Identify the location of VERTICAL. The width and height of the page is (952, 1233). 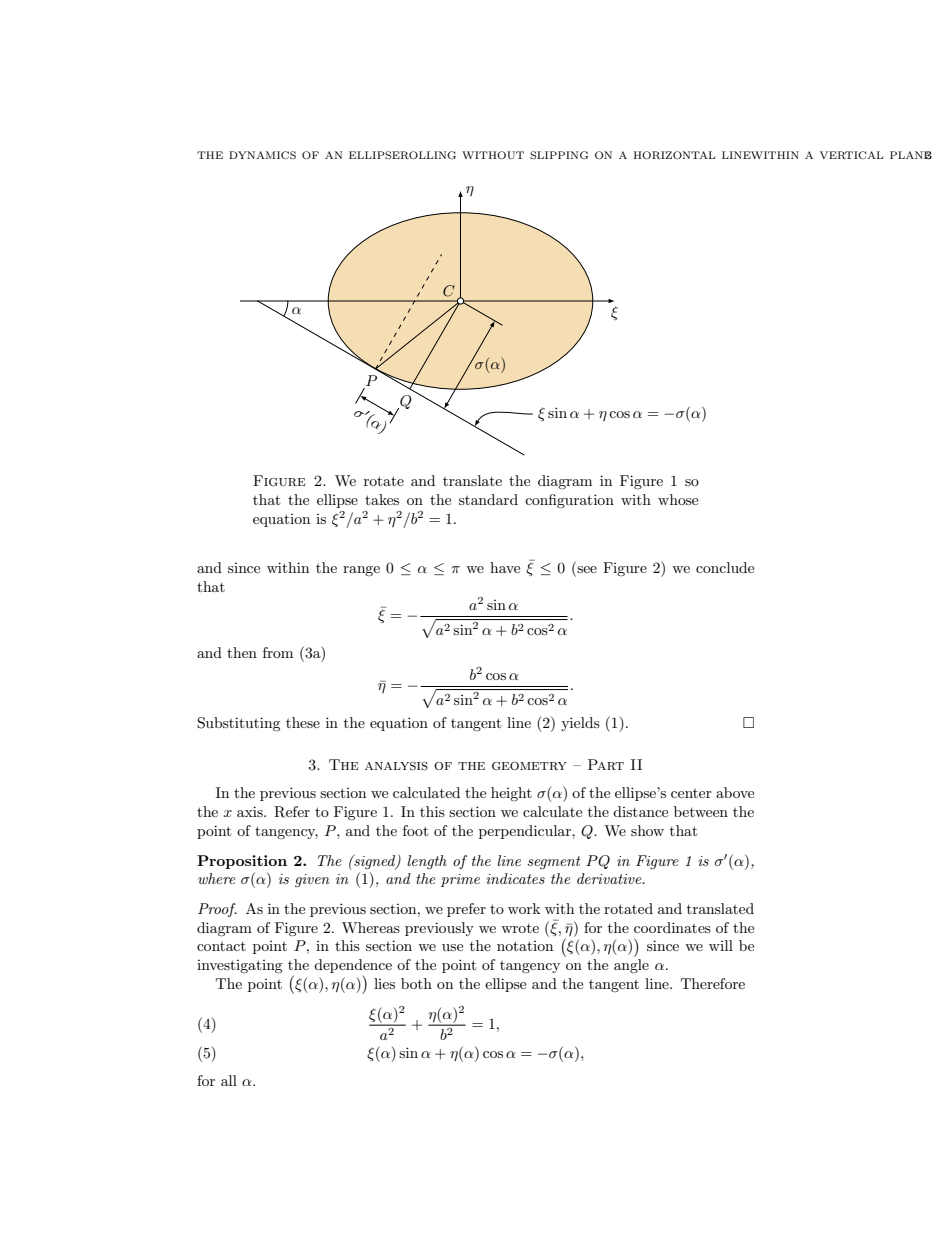
(851, 155).
